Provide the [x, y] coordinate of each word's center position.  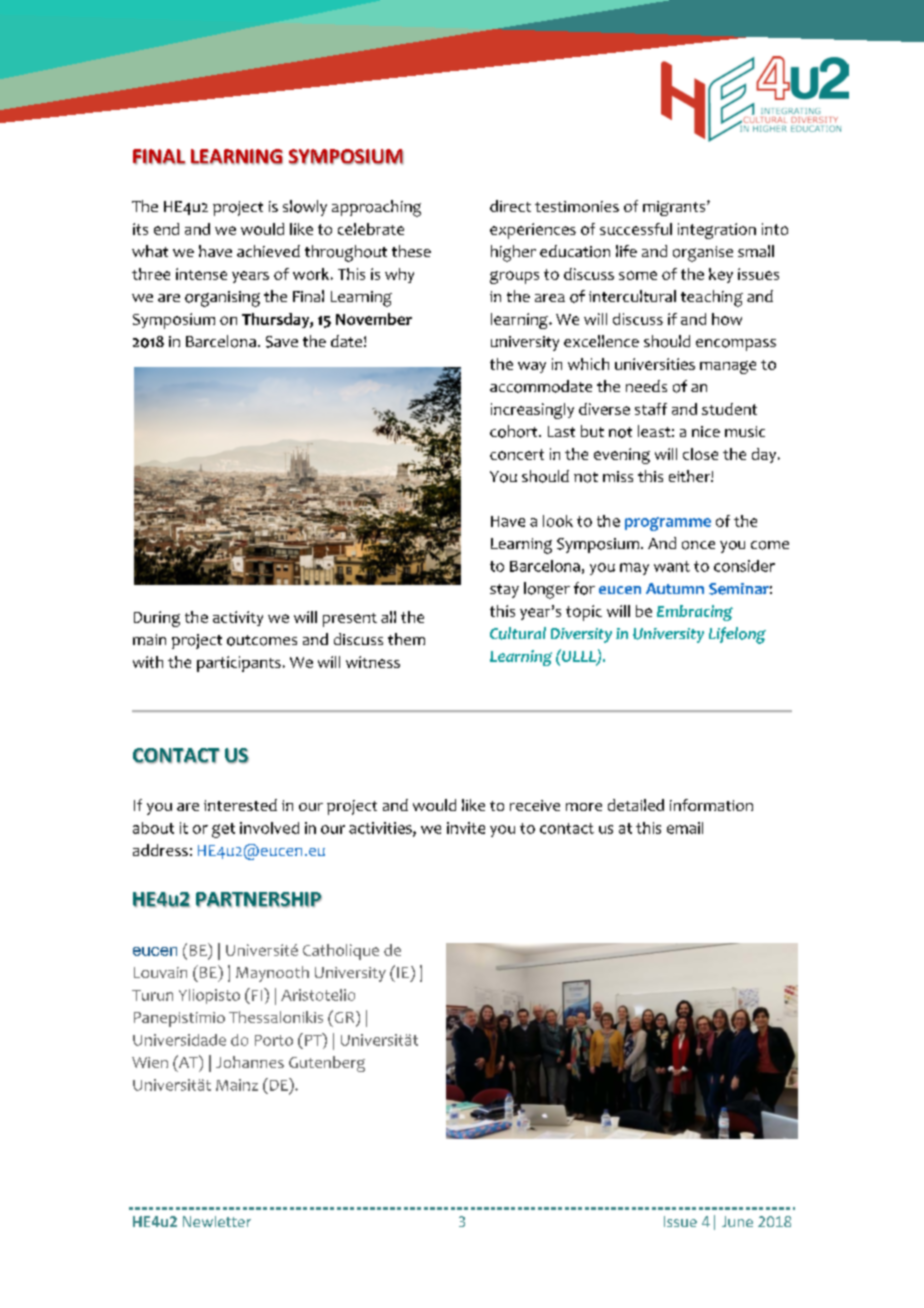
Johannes [250, 1062]
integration [717, 231]
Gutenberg [327, 1064]
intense [201, 274]
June [737, 1221]
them [406, 639]
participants [239, 664]
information [711, 805]
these [411, 251]
